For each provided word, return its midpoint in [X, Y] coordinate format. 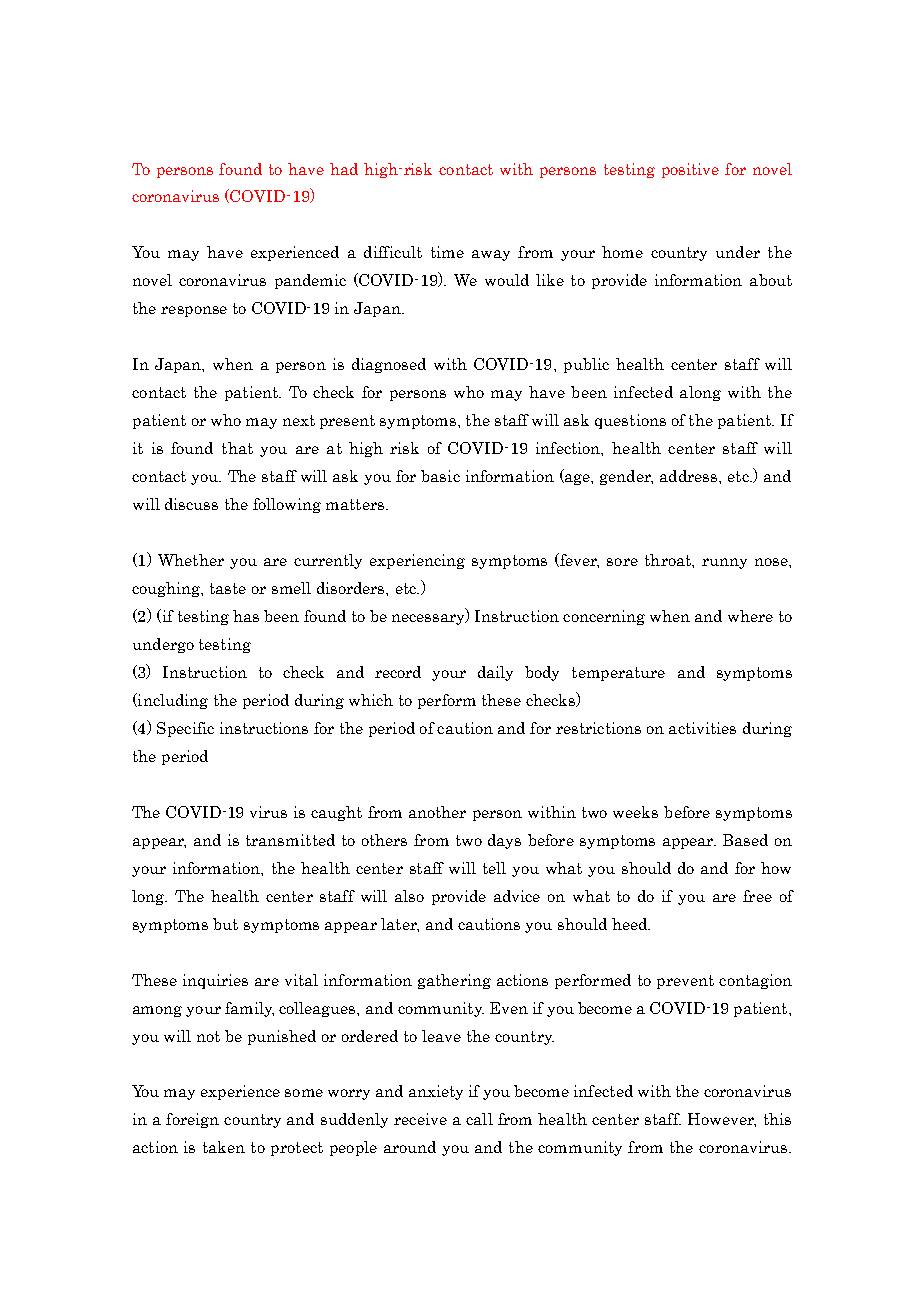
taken [224, 1147]
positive [690, 170]
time [447, 252]
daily [495, 673]
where [750, 616]
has [246, 616]
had [344, 169]
